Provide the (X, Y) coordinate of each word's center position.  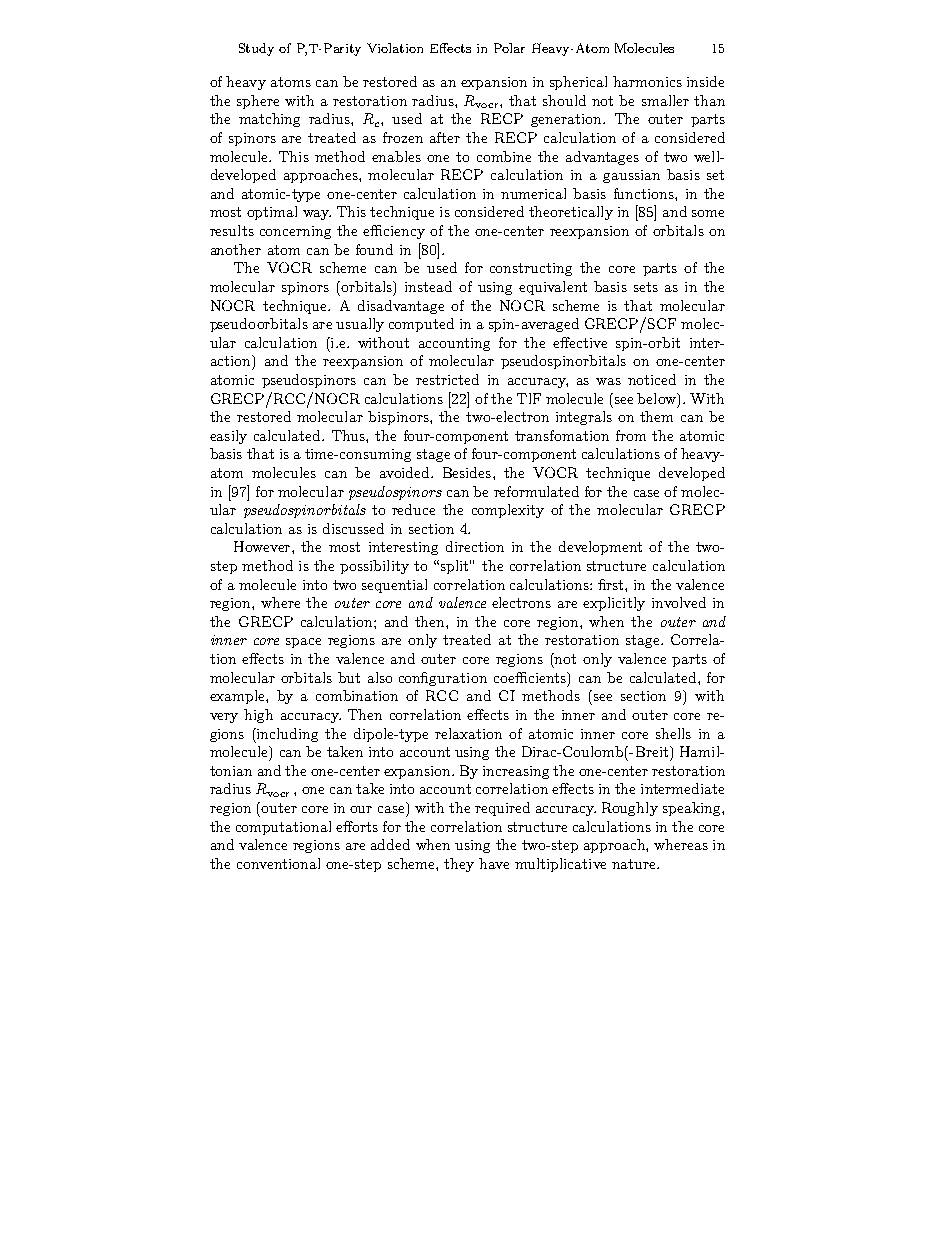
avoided (406, 472)
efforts (357, 826)
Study (256, 49)
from (631, 435)
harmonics (647, 81)
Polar (509, 48)
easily (228, 437)
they (459, 865)
